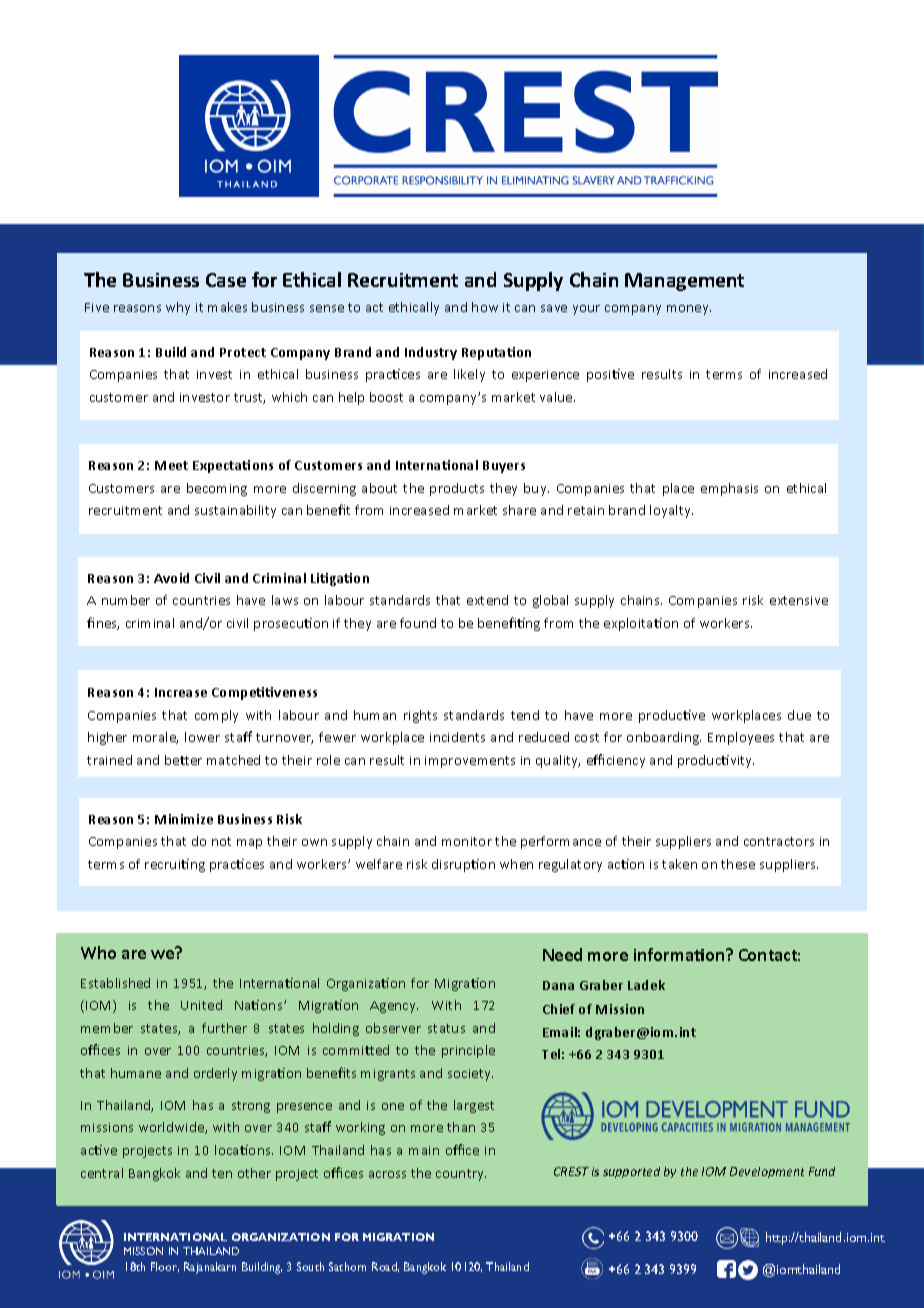 The width and height of the screenshot is (924, 1308). Describe the element at coordinates (689, 310) in the screenshot. I see `money` at that location.
